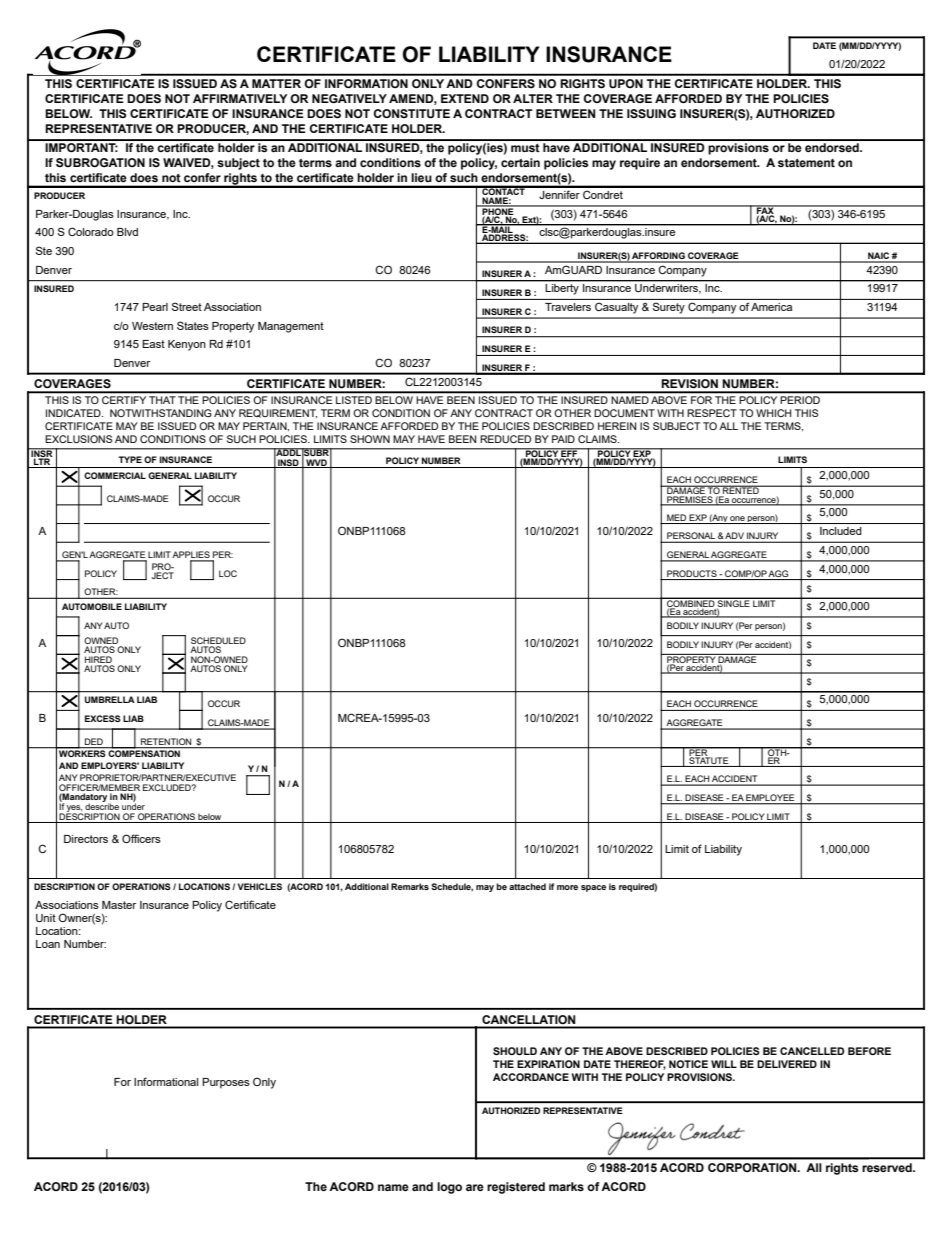  I want to click on Directors, so click(86, 839).
